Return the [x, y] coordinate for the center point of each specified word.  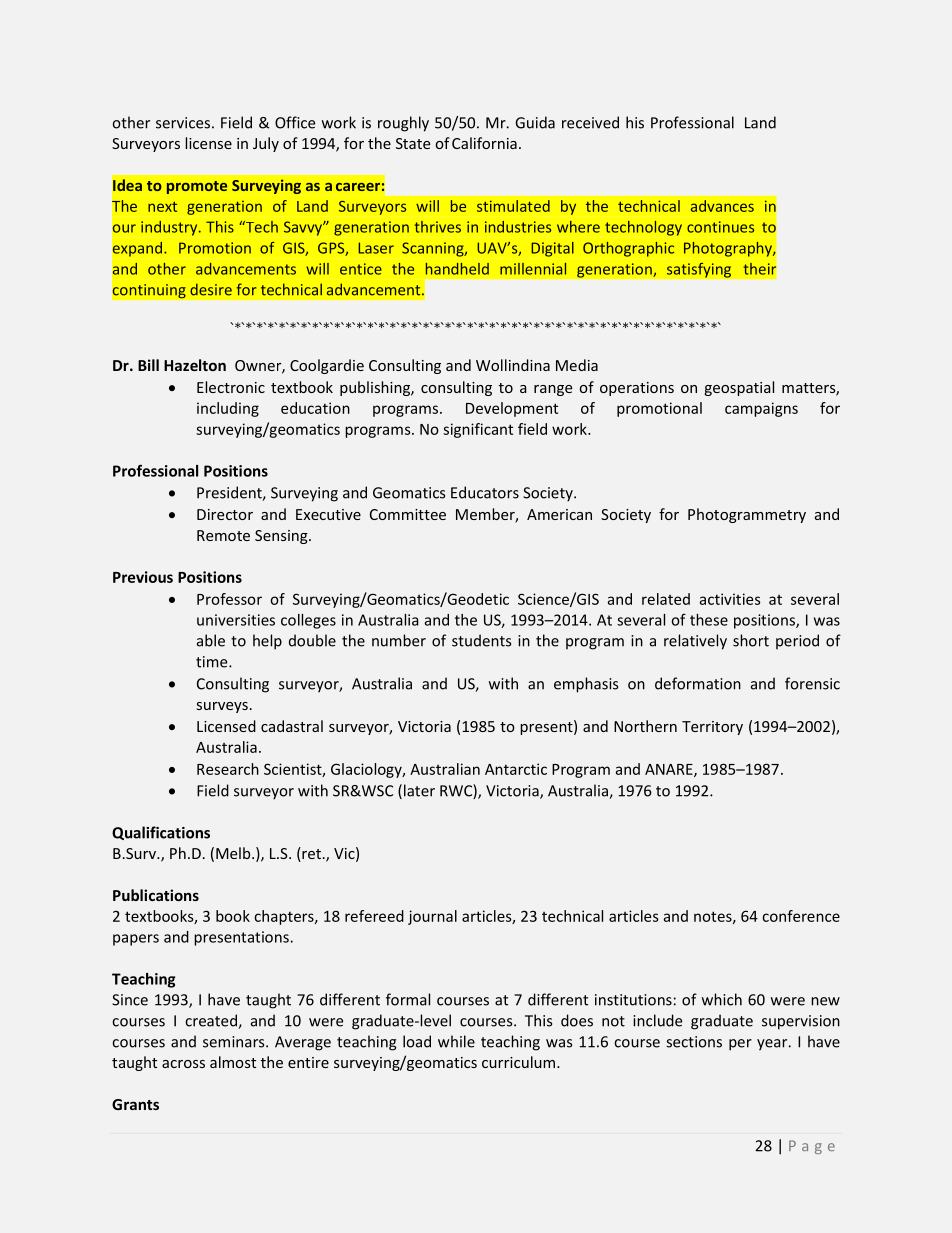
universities [236, 620]
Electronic [231, 387]
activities [730, 599]
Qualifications [161, 833]
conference [801, 916]
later [419, 790]
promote [197, 187]
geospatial [739, 388]
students [481, 640]
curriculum [518, 1062]
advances [722, 206]
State [413, 143]
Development [512, 409]
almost [233, 1062]
